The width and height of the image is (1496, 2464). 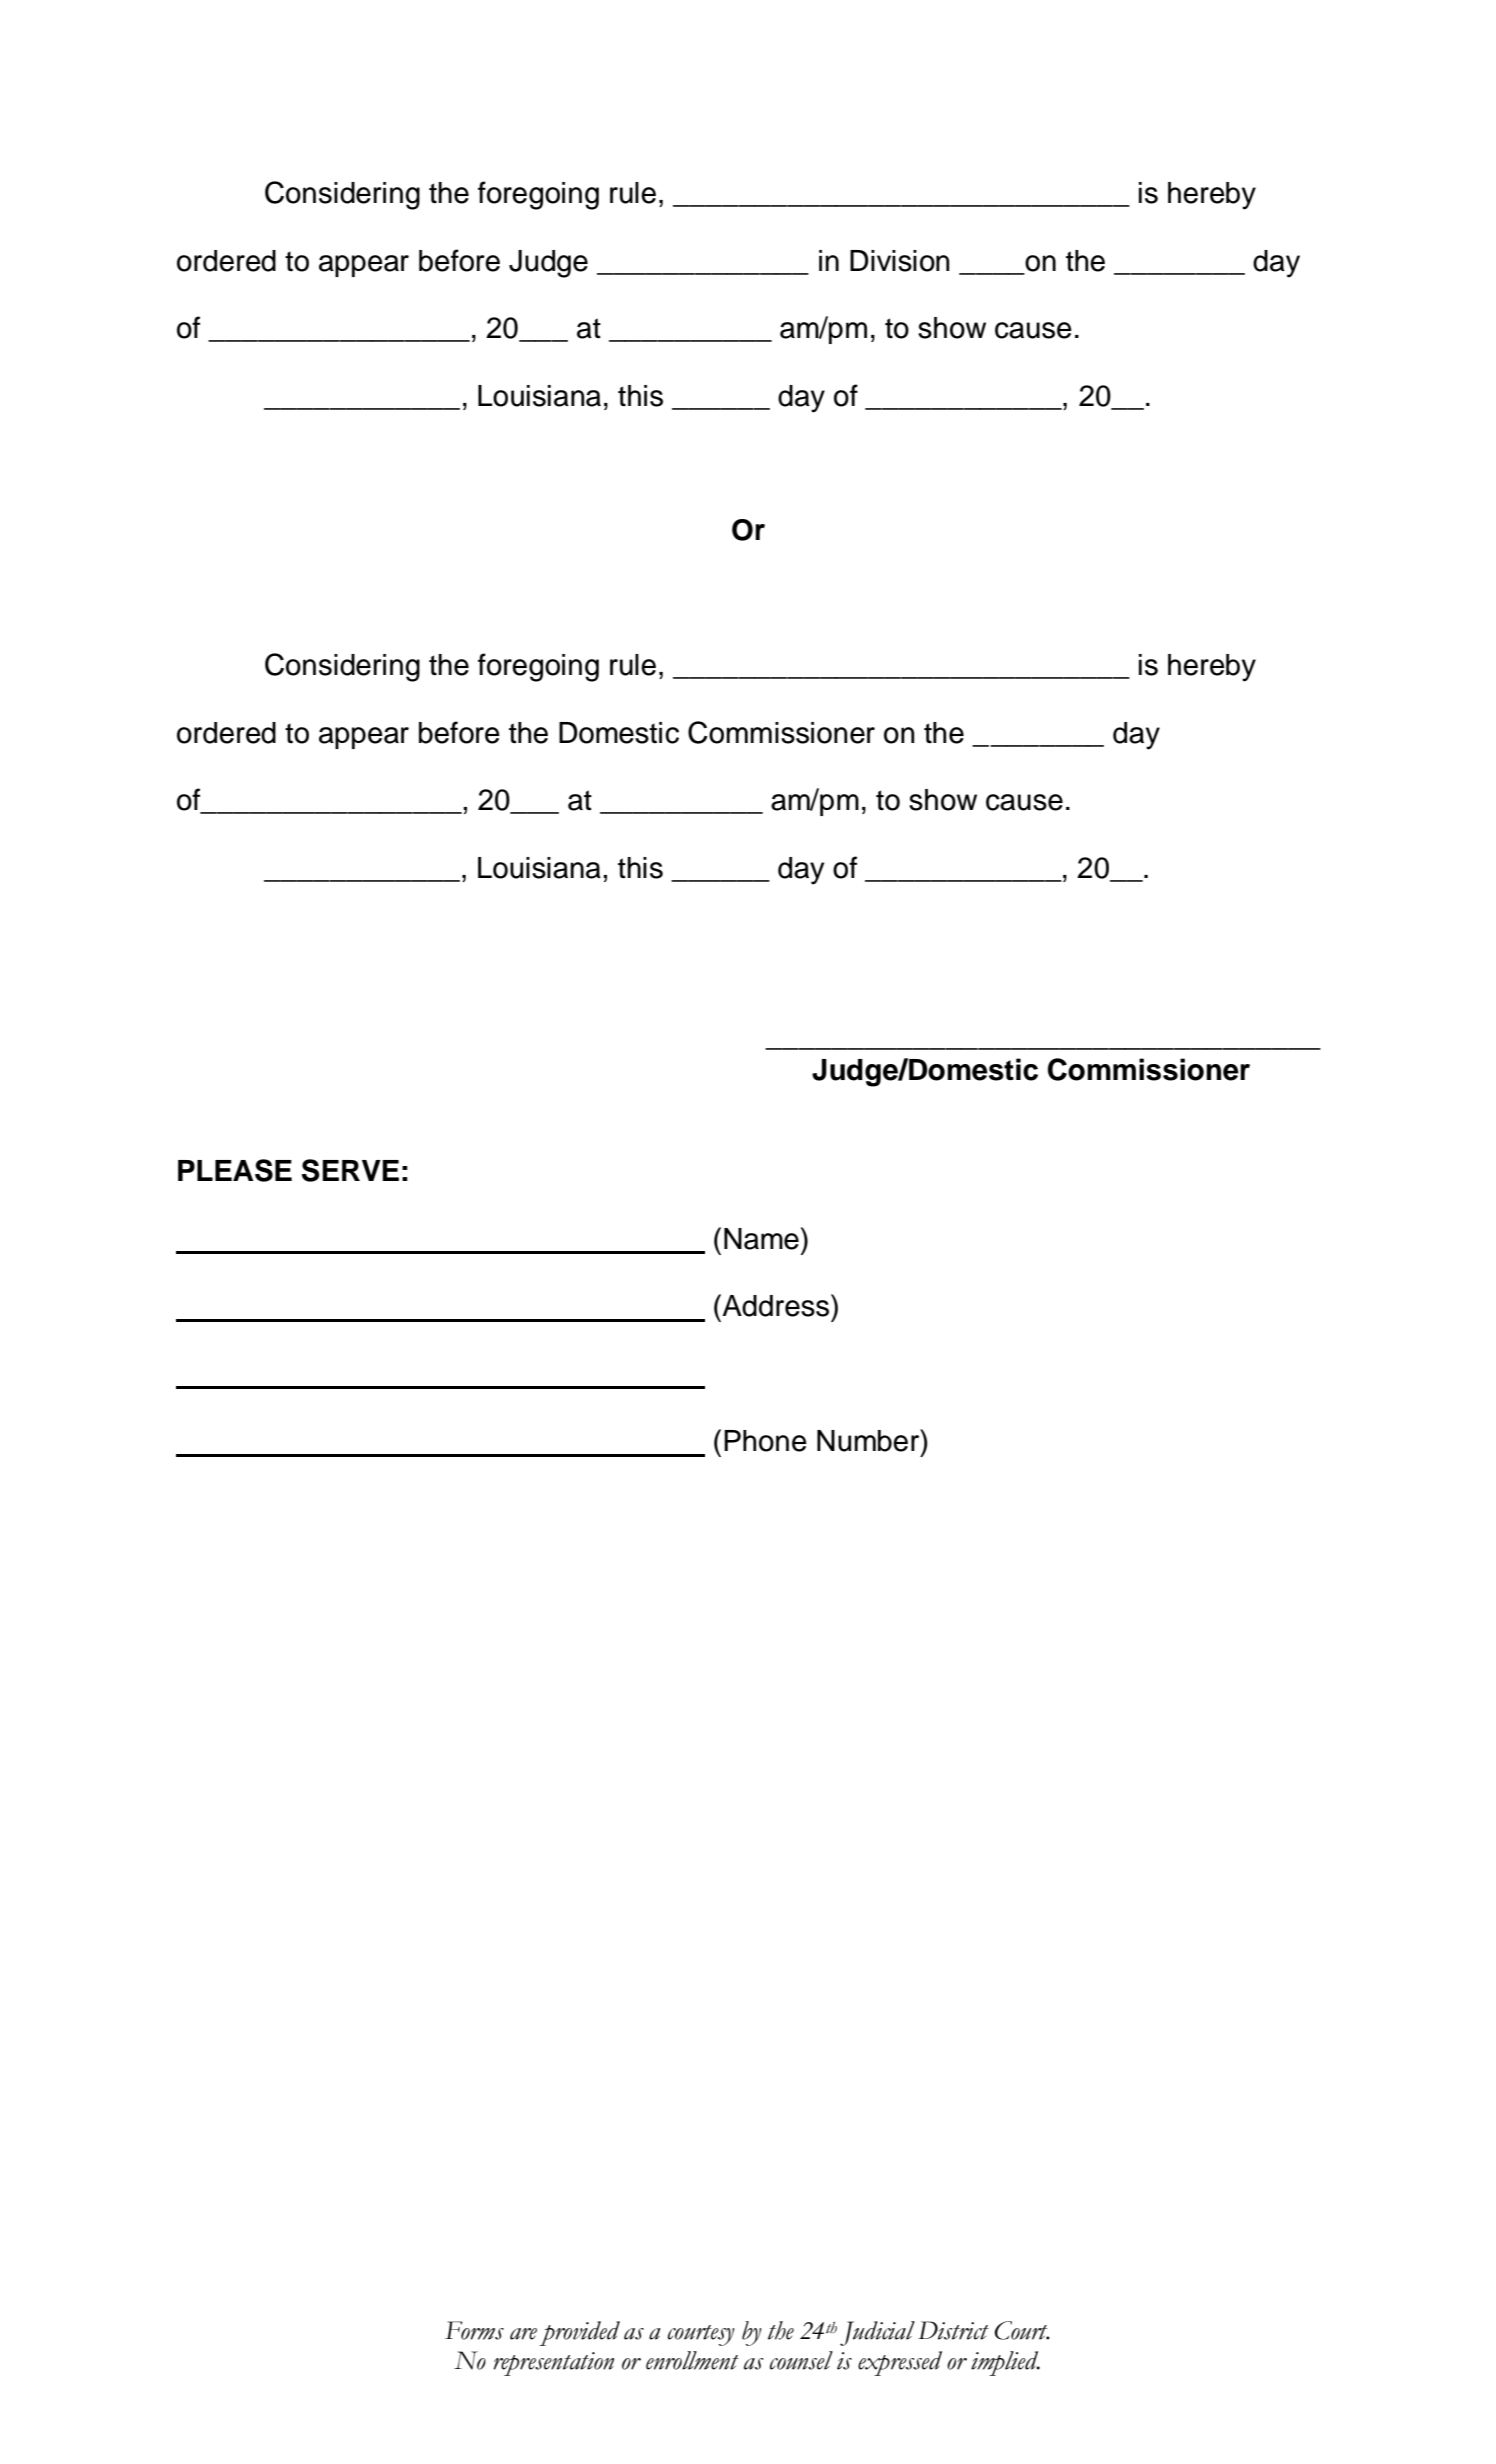 What do you see at coordinates (877, 2333) in the image?
I see `Judicial` at bounding box center [877, 2333].
